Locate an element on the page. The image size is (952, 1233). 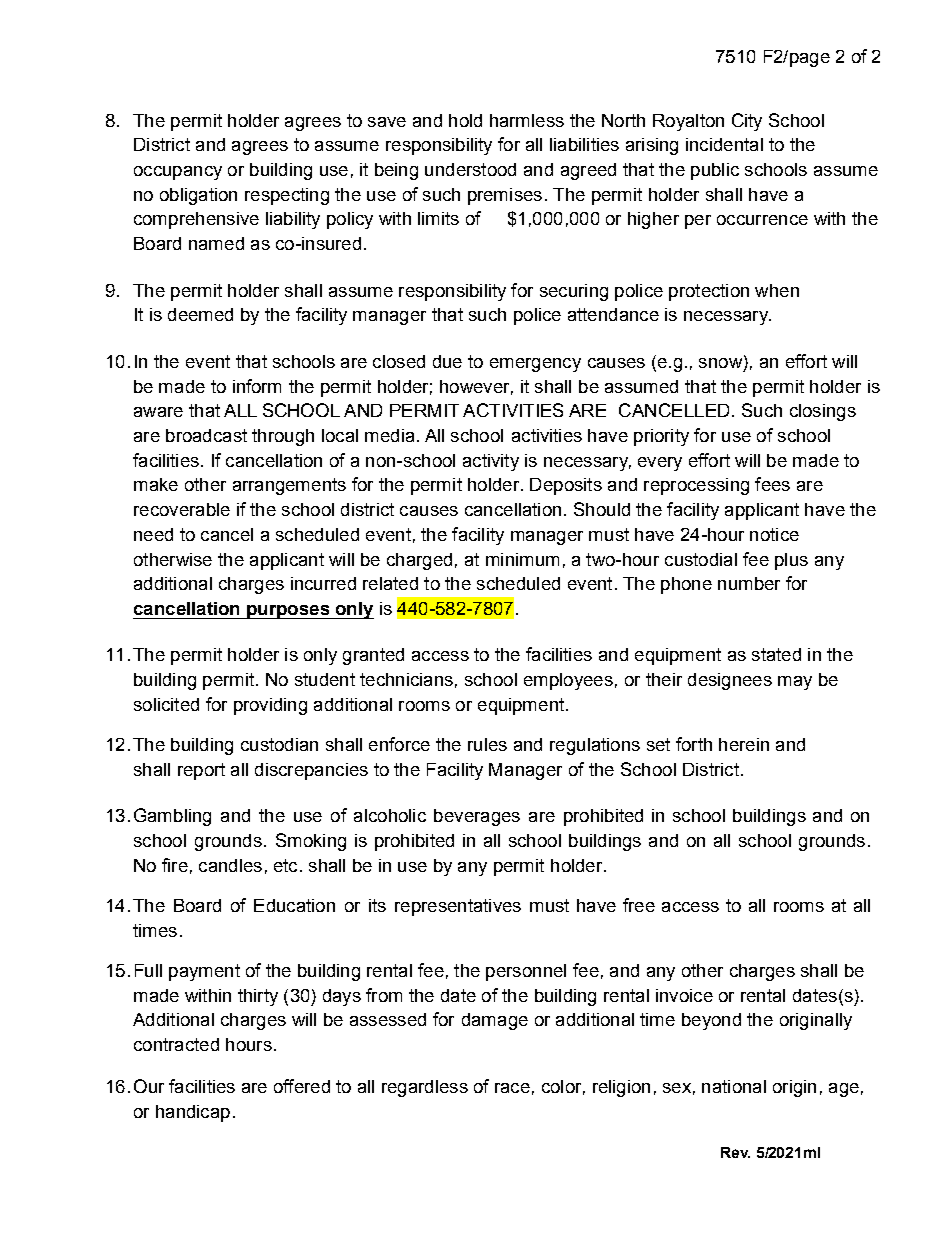
purposes is located at coordinates (288, 612).
